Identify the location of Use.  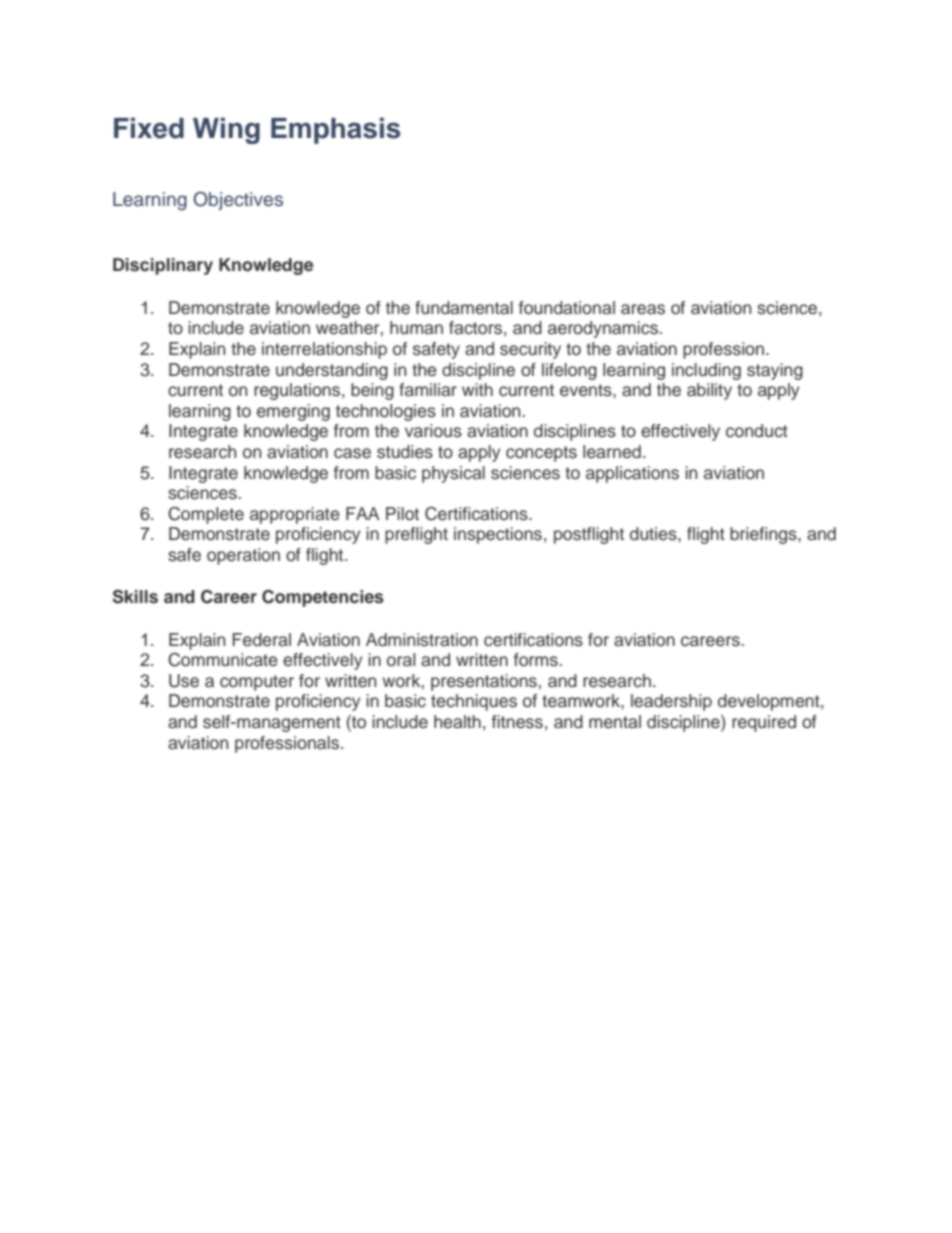
(184, 681).
